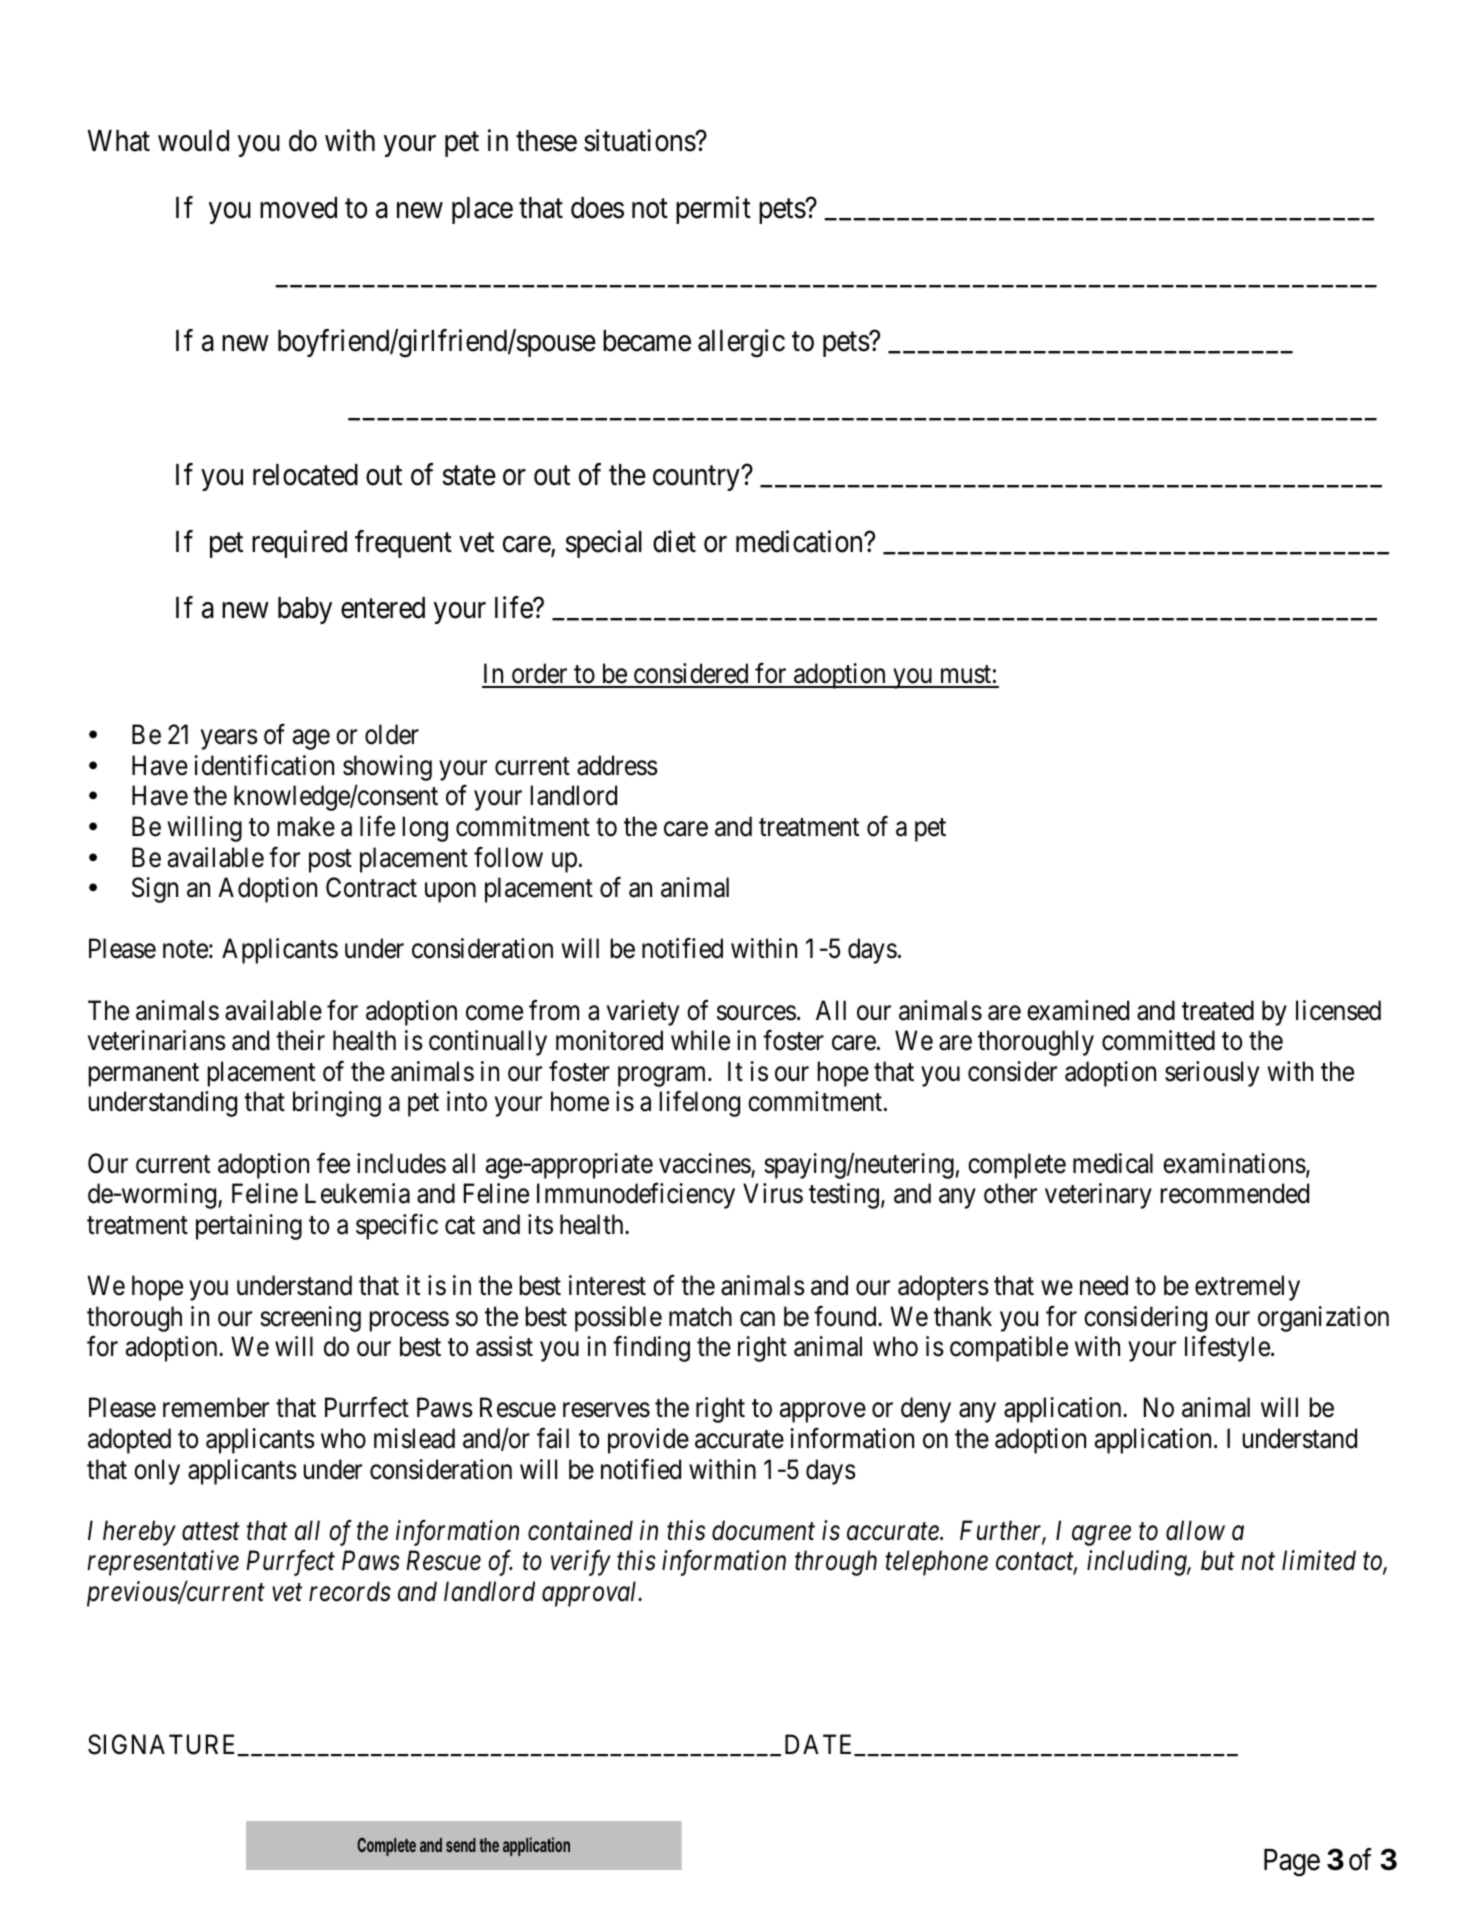 The image size is (1481, 1916). I want to click on moved, so click(298, 208).
